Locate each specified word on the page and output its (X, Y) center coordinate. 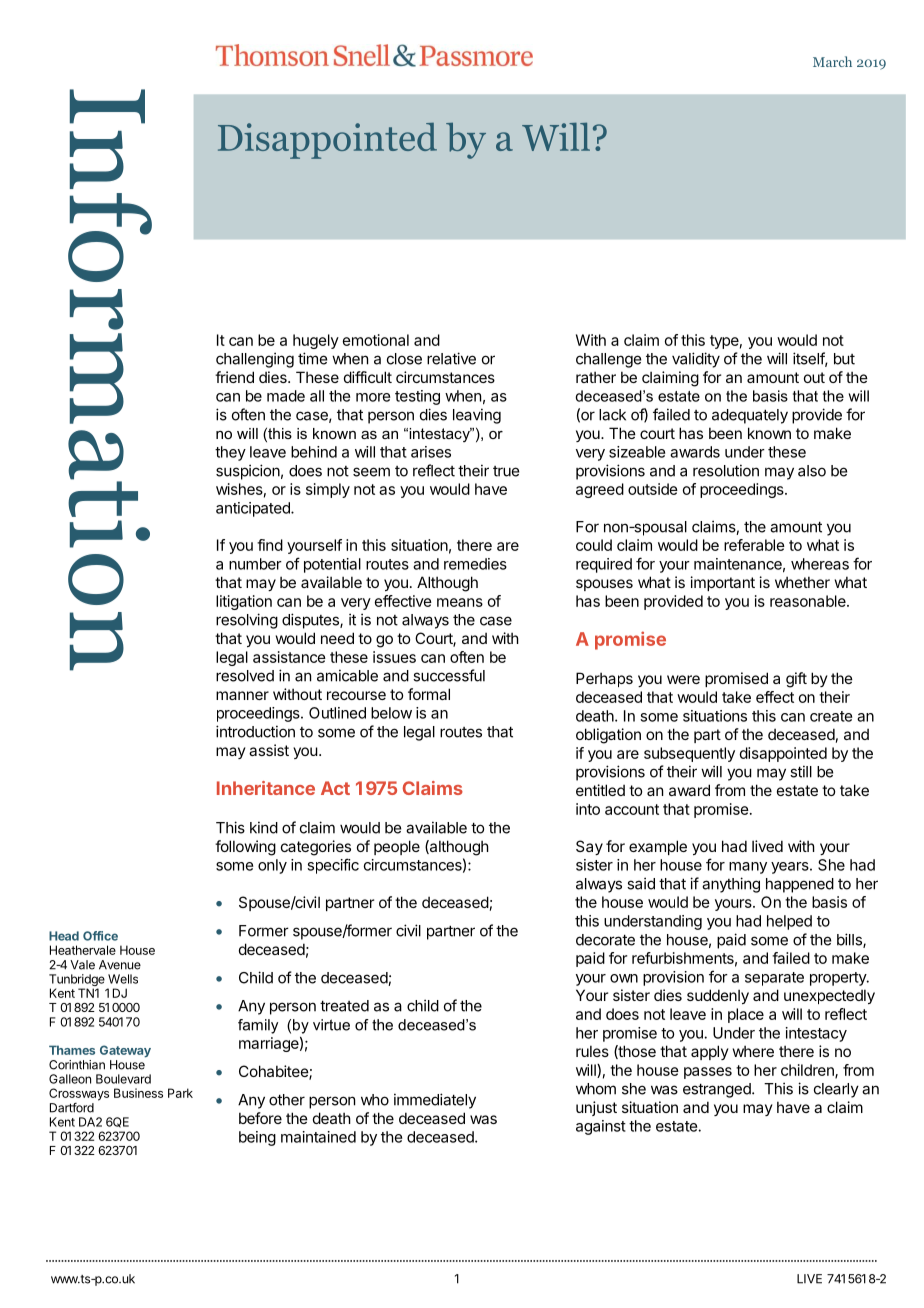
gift (796, 680)
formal (429, 694)
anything (731, 885)
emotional (376, 340)
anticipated (254, 509)
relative (451, 358)
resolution (726, 470)
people (397, 847)
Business (138, 1093)
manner (242, 695)
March (832, 61)
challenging (255, 360)
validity (696, 360)
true (506, 471)
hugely (316, 341)
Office (100, 936)
